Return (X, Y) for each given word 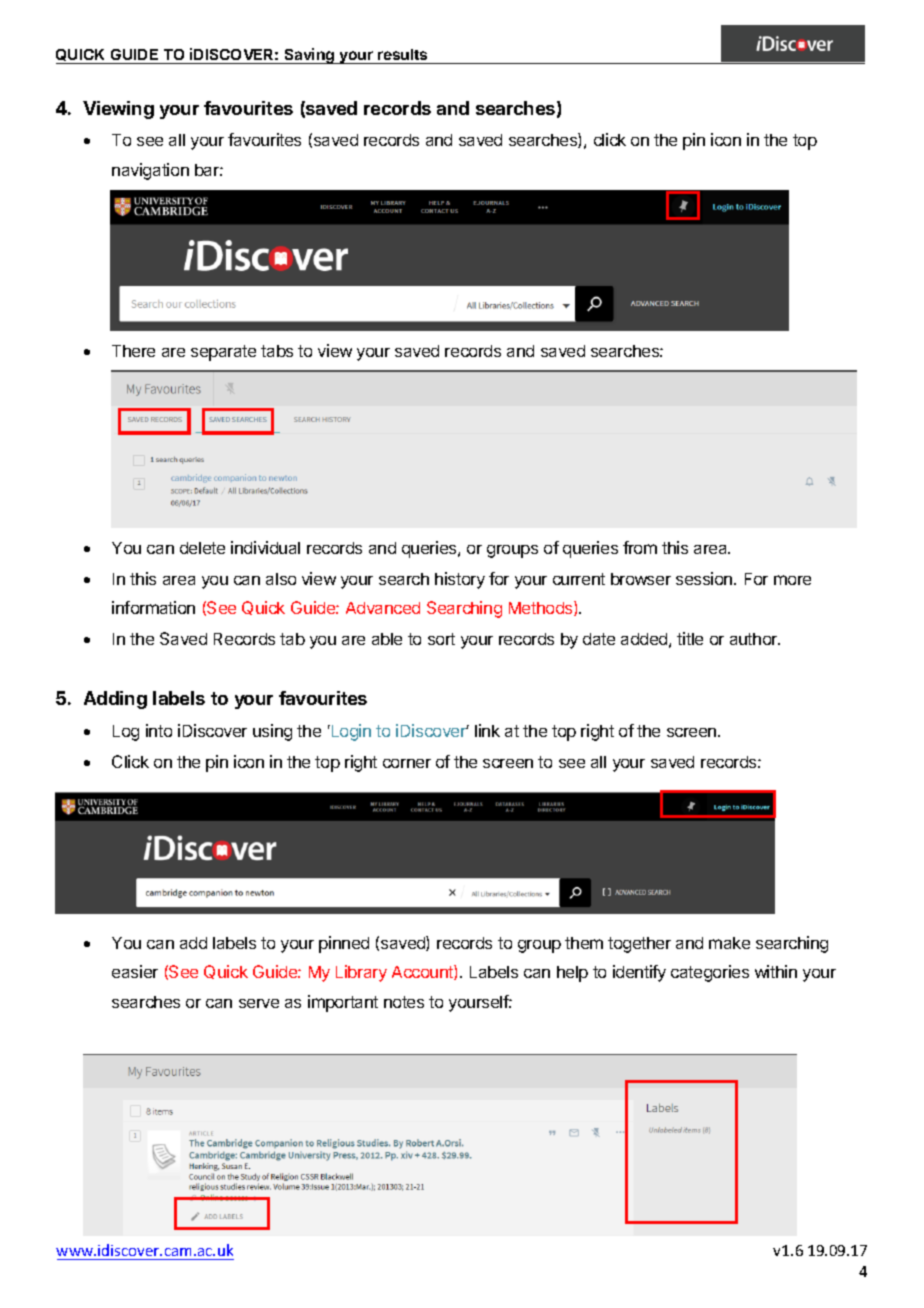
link (487, 730)
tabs (277, 351)
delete (202, 548)
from (640, 547)
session (705, 578)
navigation (150, 171)
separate (223, 353)
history (460, 580)
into (159, 730)
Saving (310, 56)
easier (135, 971)
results (403, 56)
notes (404, 1002)
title (690, 638)
